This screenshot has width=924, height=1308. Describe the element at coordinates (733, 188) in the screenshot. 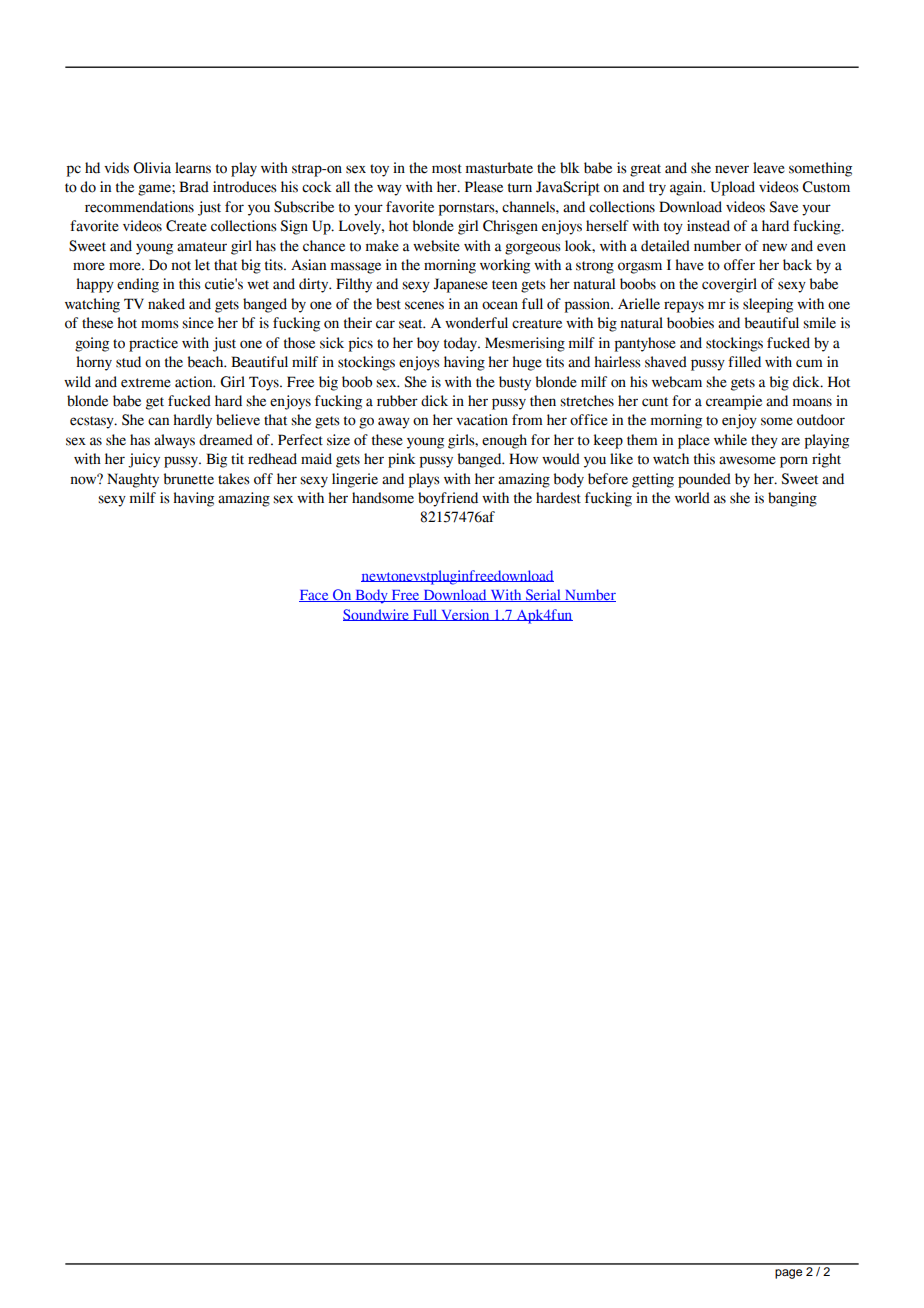

I see `Upload` at that location.
